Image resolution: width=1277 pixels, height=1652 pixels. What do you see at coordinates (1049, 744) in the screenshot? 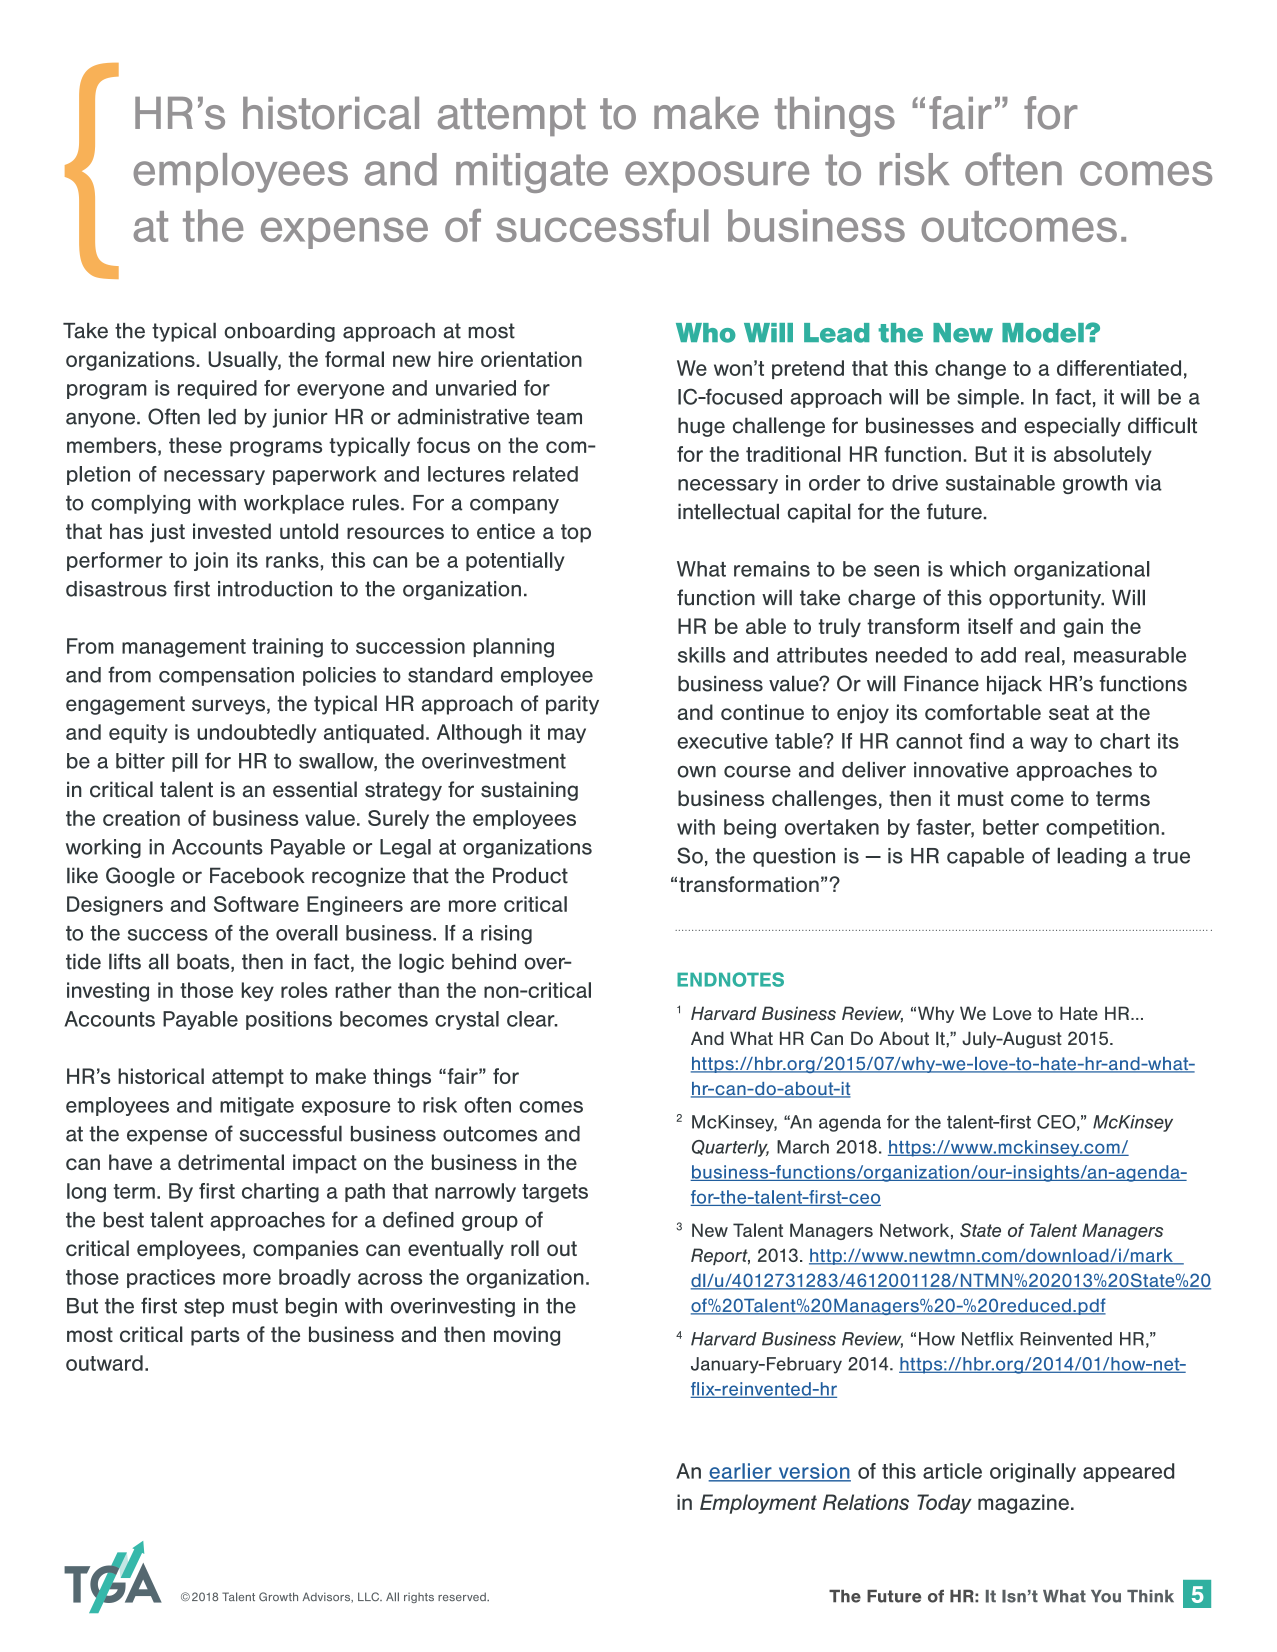
I see `way` at bounding box center [1049, 744].
